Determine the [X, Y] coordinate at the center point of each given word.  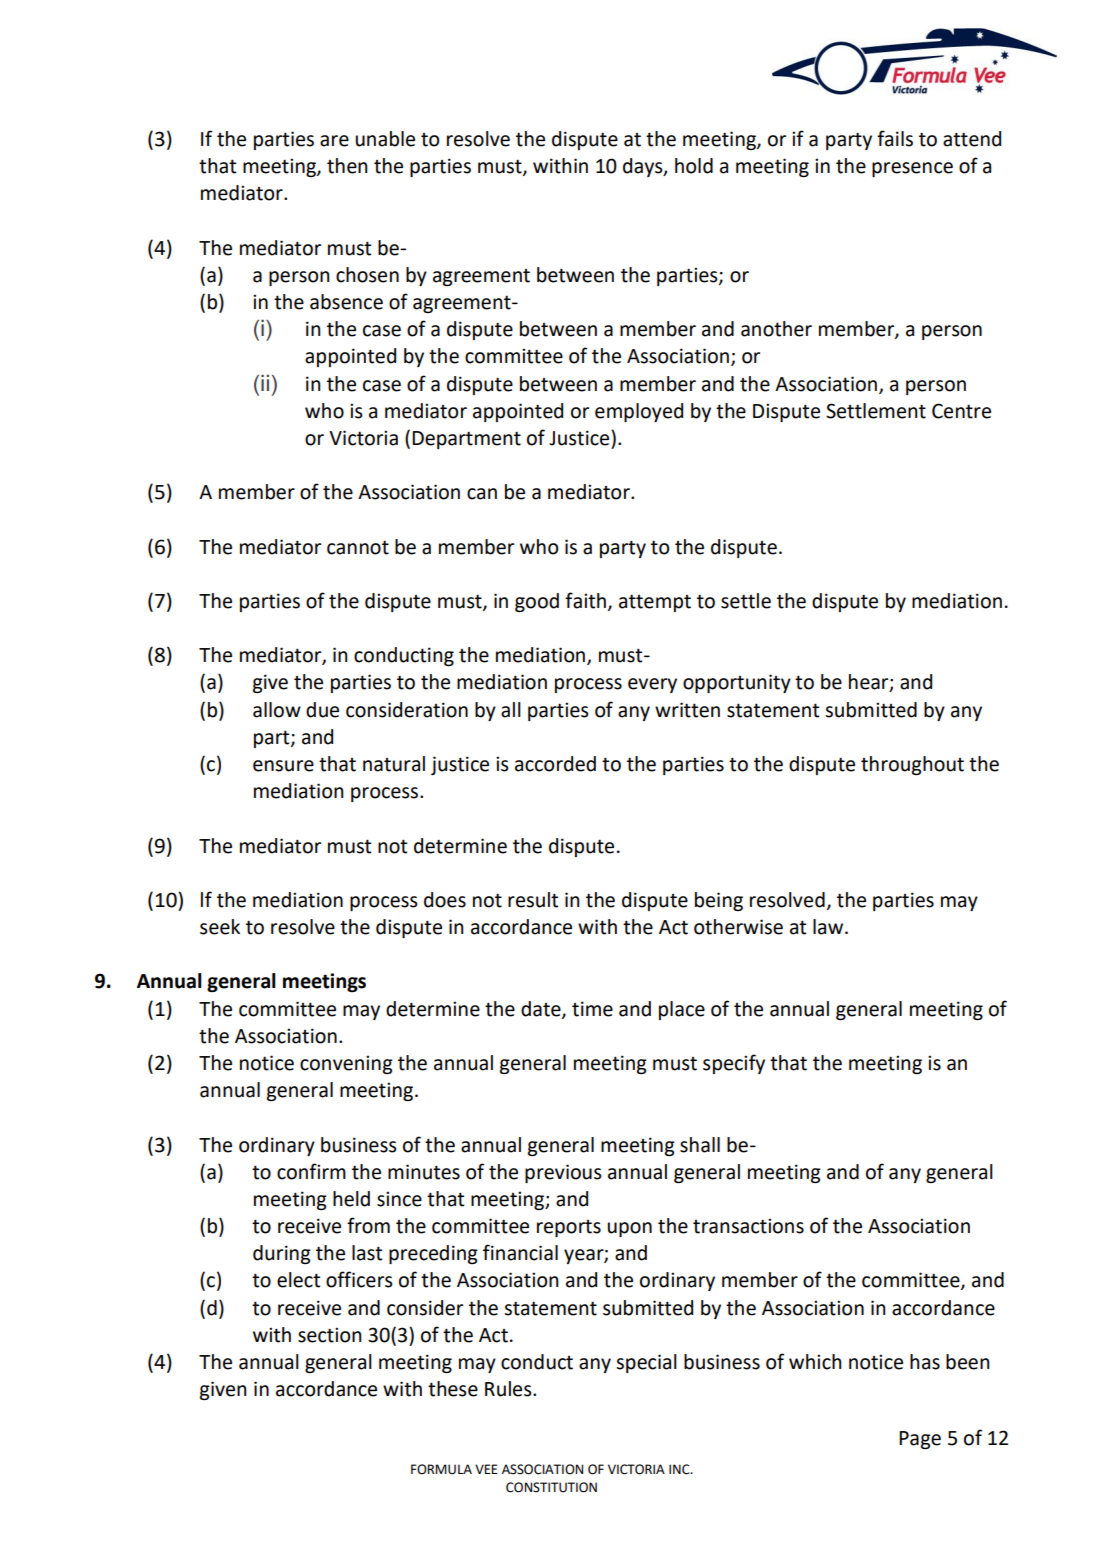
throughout [912, 765]
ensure [283, 766]
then [347, 166]
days [644, 167]
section [330, 1335]
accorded [555, 764]
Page [920, 1440]
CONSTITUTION [551, 1487]
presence [912, 169]
